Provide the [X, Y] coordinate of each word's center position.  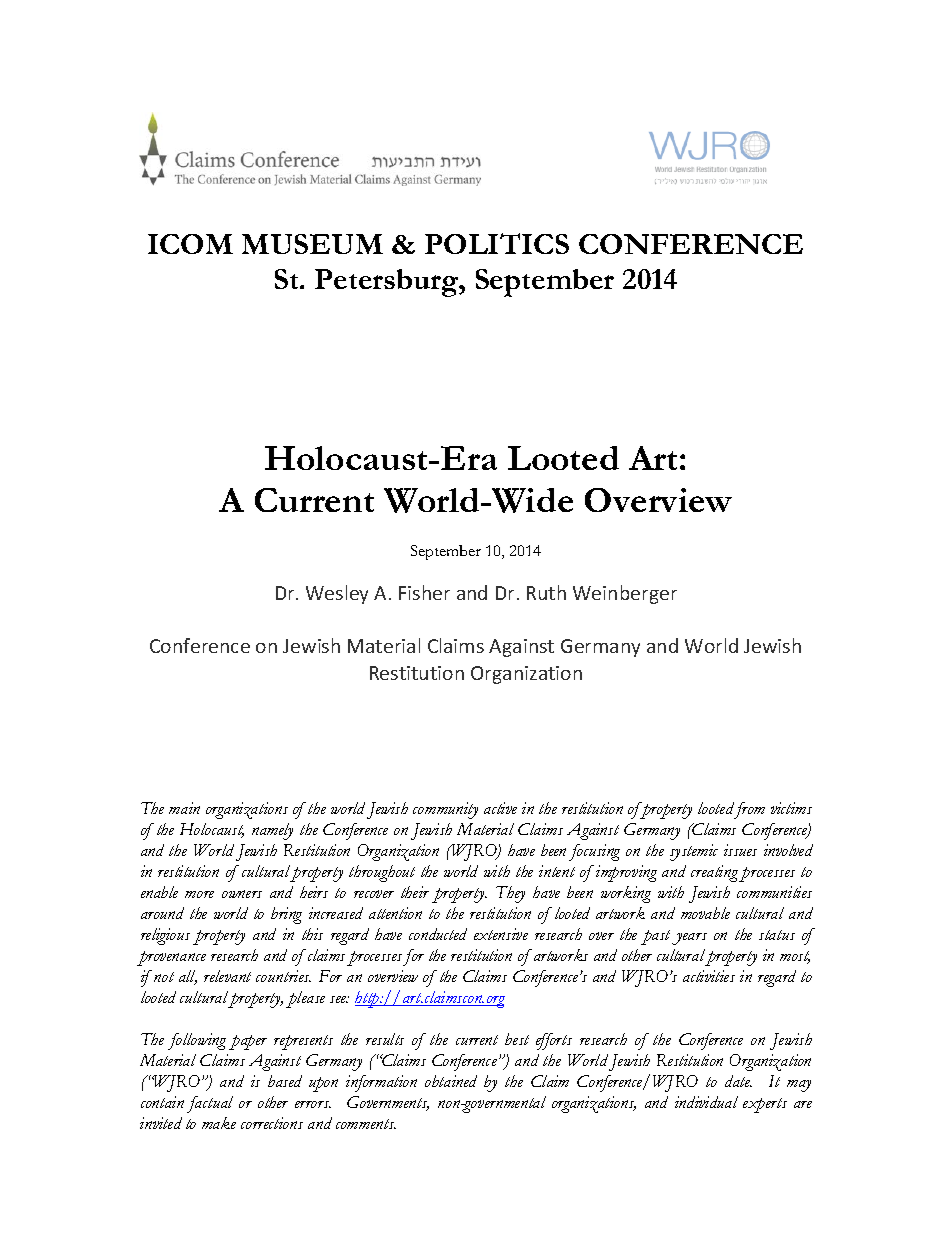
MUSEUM [312, 244]
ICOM [190, 244]
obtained [451, 1081]
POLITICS [497, 243]
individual [706, 1102]
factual [210, 1104]
